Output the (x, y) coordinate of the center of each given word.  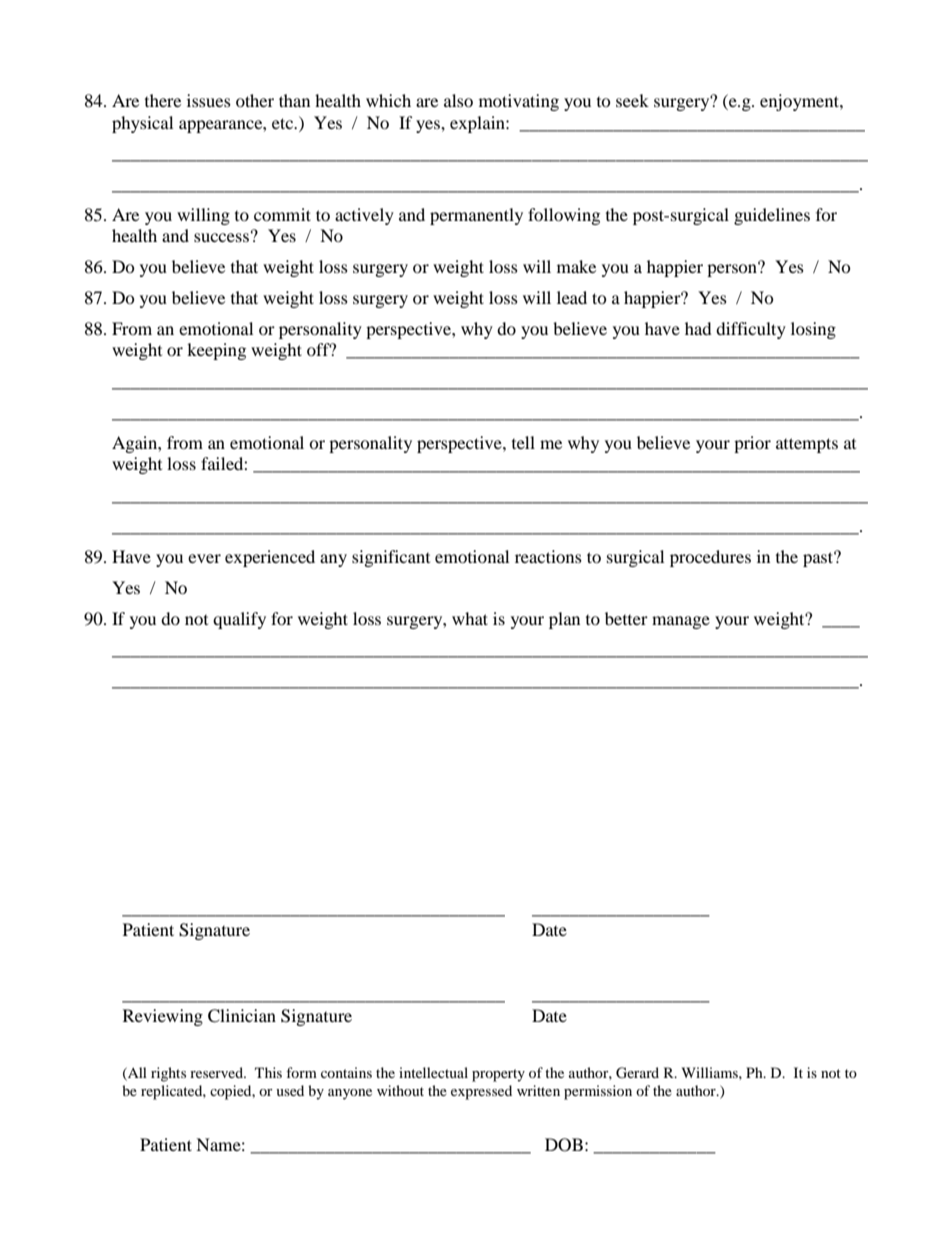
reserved (217, 1072)
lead (572, 297)
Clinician (242, 1016)
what (470, 618)
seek (632, 100)
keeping (216, 351)
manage (681, 622)
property (498, 1075)
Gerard (637, 1073)
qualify (239, 620)
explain (478, 124)
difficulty (751, 330)
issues (209, 100)
